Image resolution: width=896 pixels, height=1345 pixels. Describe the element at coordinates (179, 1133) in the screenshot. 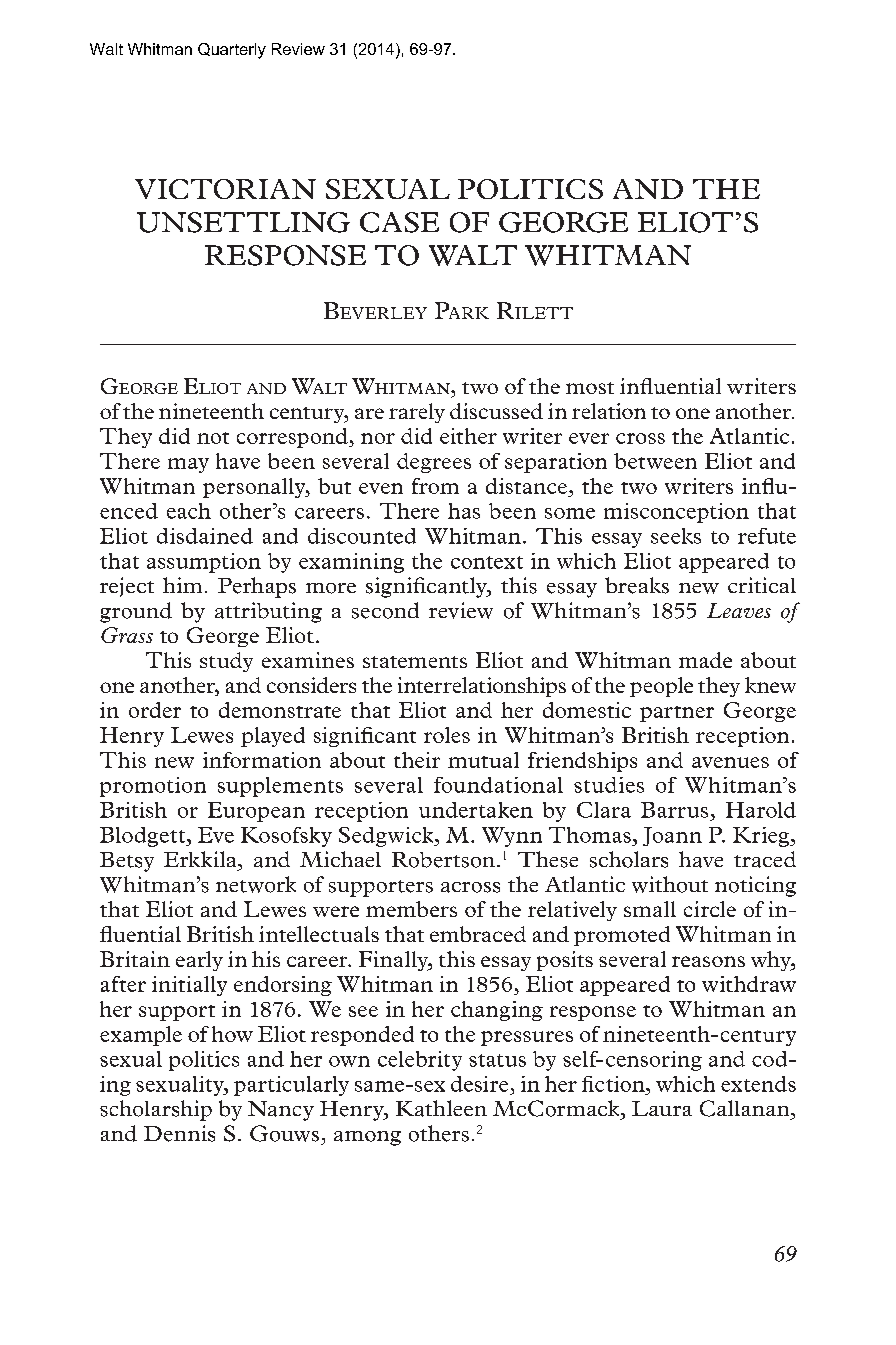

I see `Dennis` at that location.
